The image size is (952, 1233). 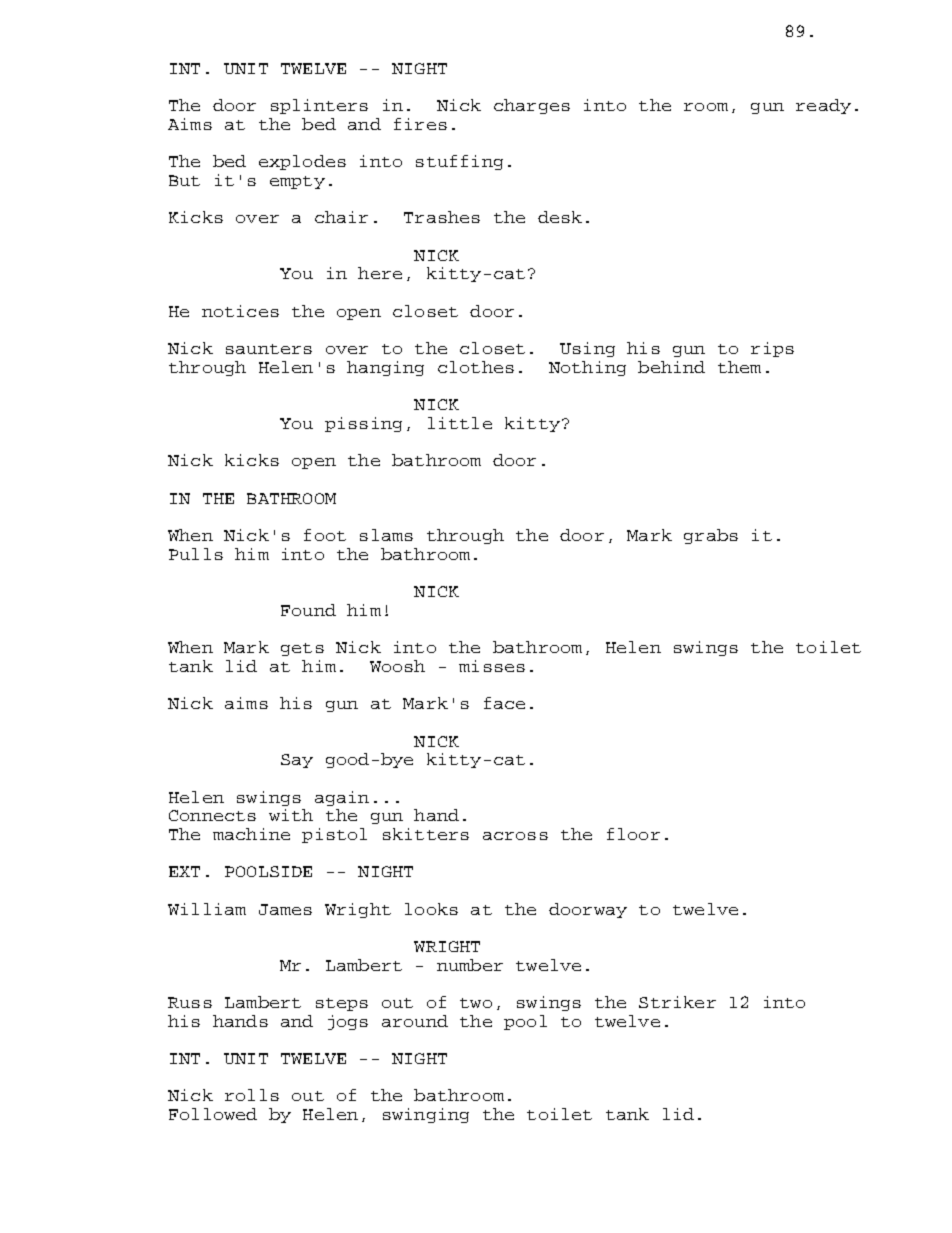 What do you see at coordinates (492, 666) in the page?
I see `misses` at bounding box center [492, 666].
